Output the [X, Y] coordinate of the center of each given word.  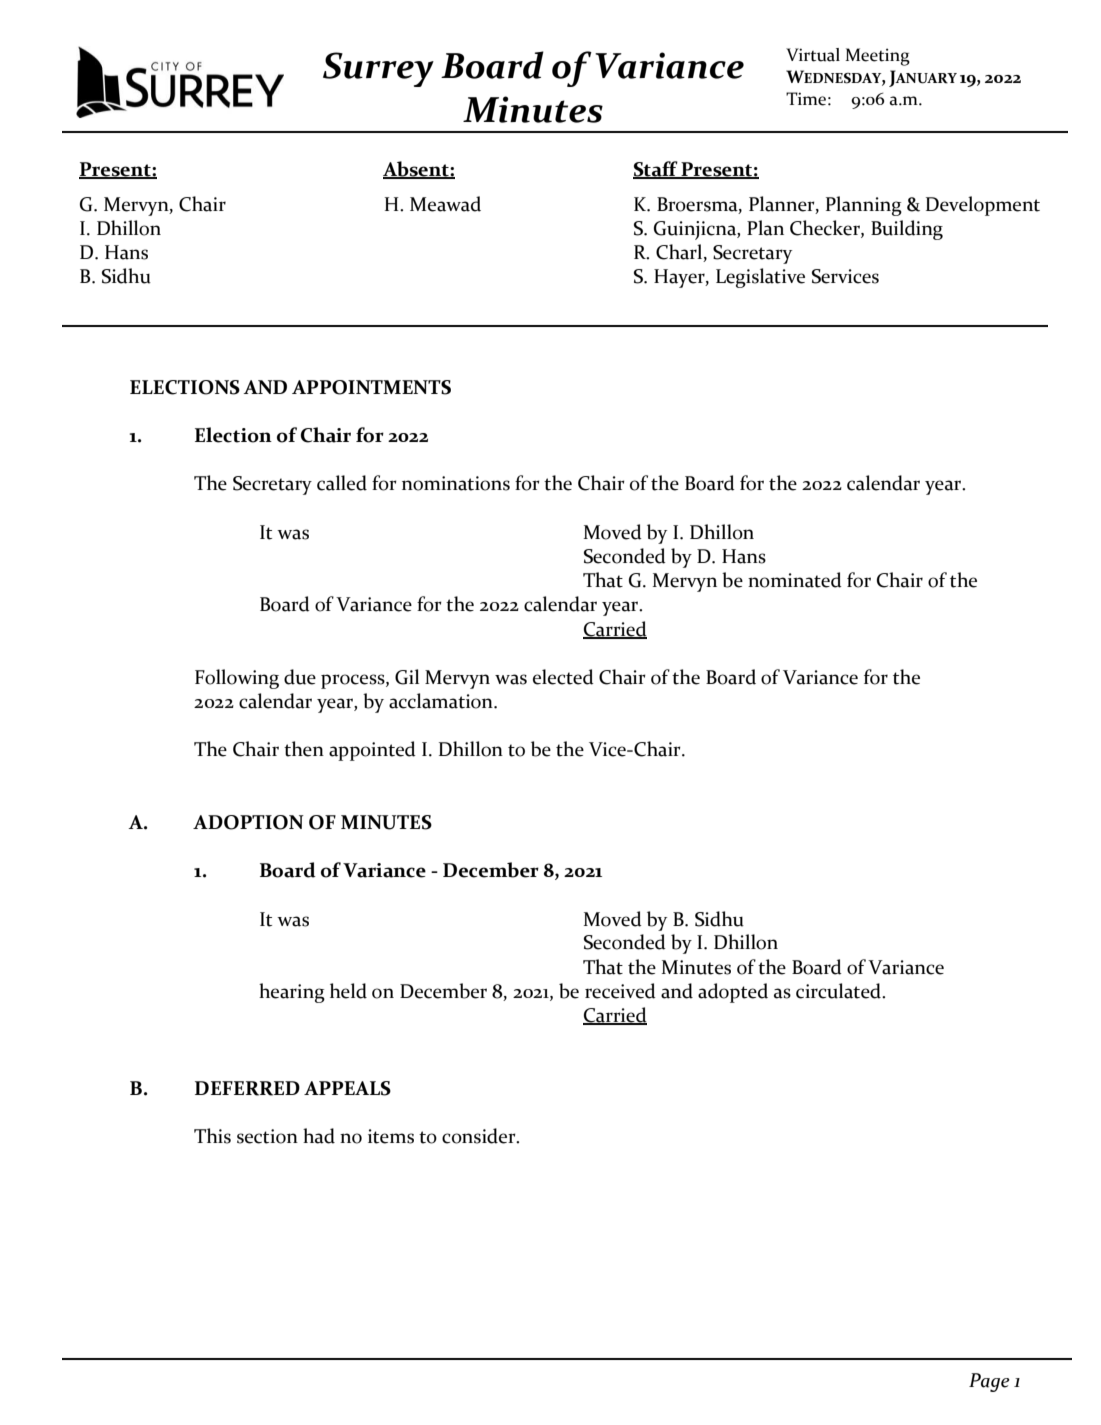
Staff [656, 170]
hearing [292, 993]
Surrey [378, 69]
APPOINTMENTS [371, 387]
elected [563, 677]
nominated [795, 580]
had [319, 1136]
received [620, 991]
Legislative [760, 278]
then [304, 749]
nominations [456, 483]
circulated [839, 991]
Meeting [877, 57]
